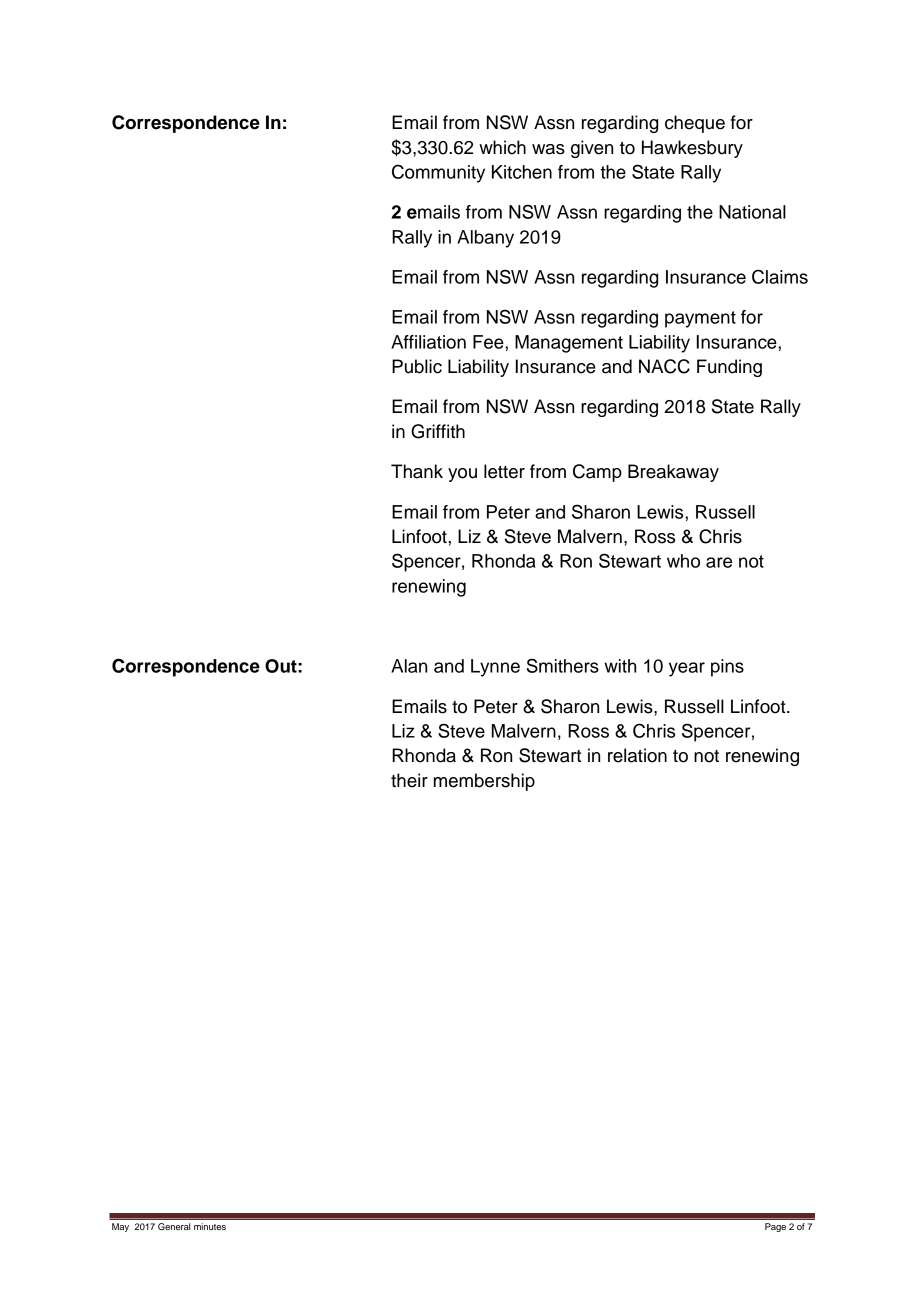 This image has width=924, height=1308. I want to click on Funding, so click(729, 368).
